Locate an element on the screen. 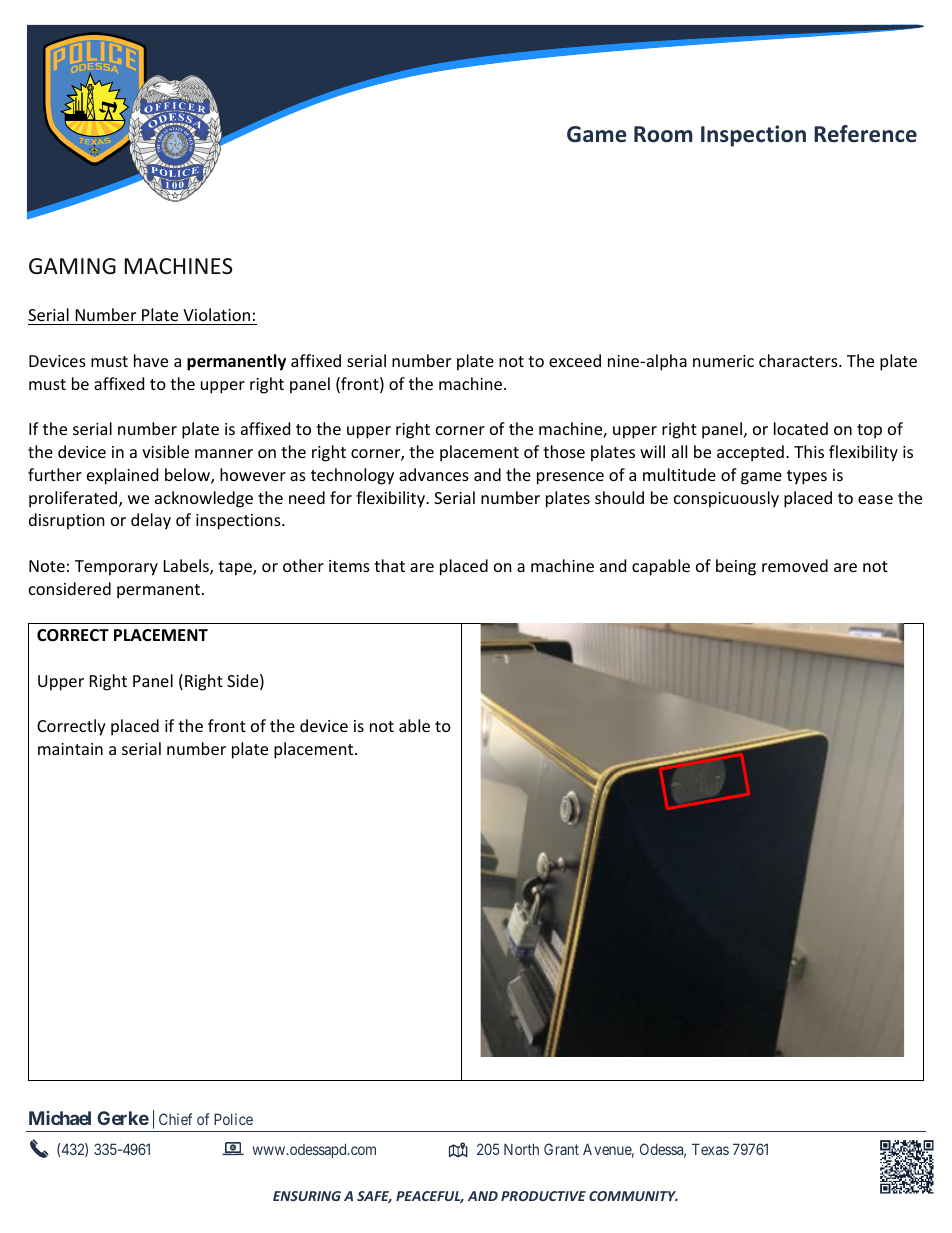  Texas is located at coordinates (710, 1149).
